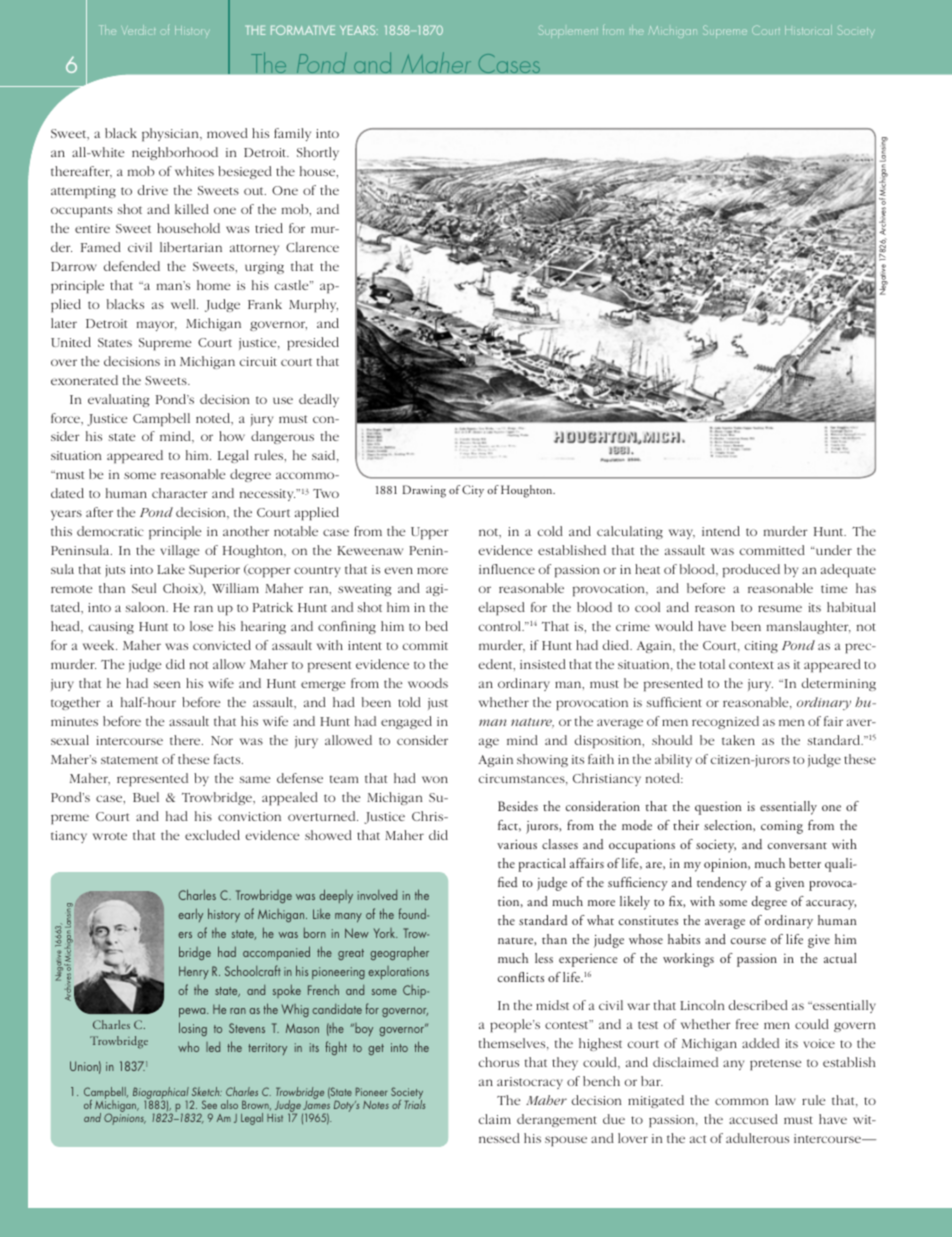  I want to click on Supplement, so click(568, 31).
